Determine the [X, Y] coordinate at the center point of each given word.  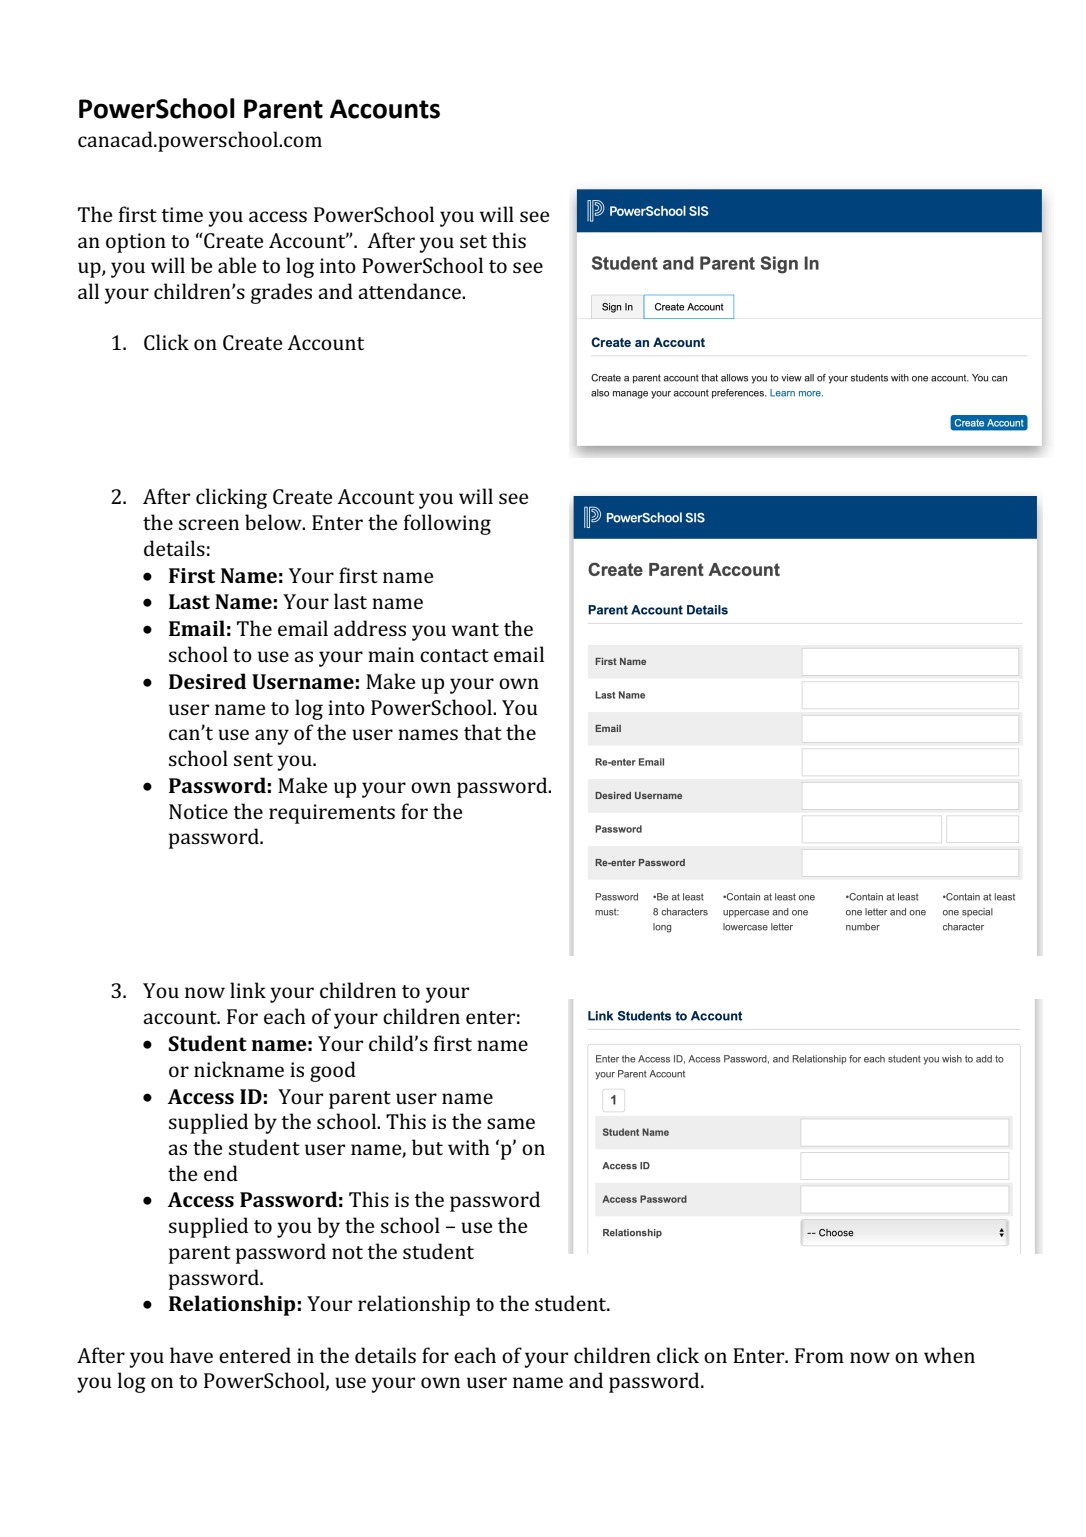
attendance [410, 291]
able [237, 265]
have [191, 1355]
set [473, 241]
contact [454, 655]
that [483, 732]
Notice [198, 811]
